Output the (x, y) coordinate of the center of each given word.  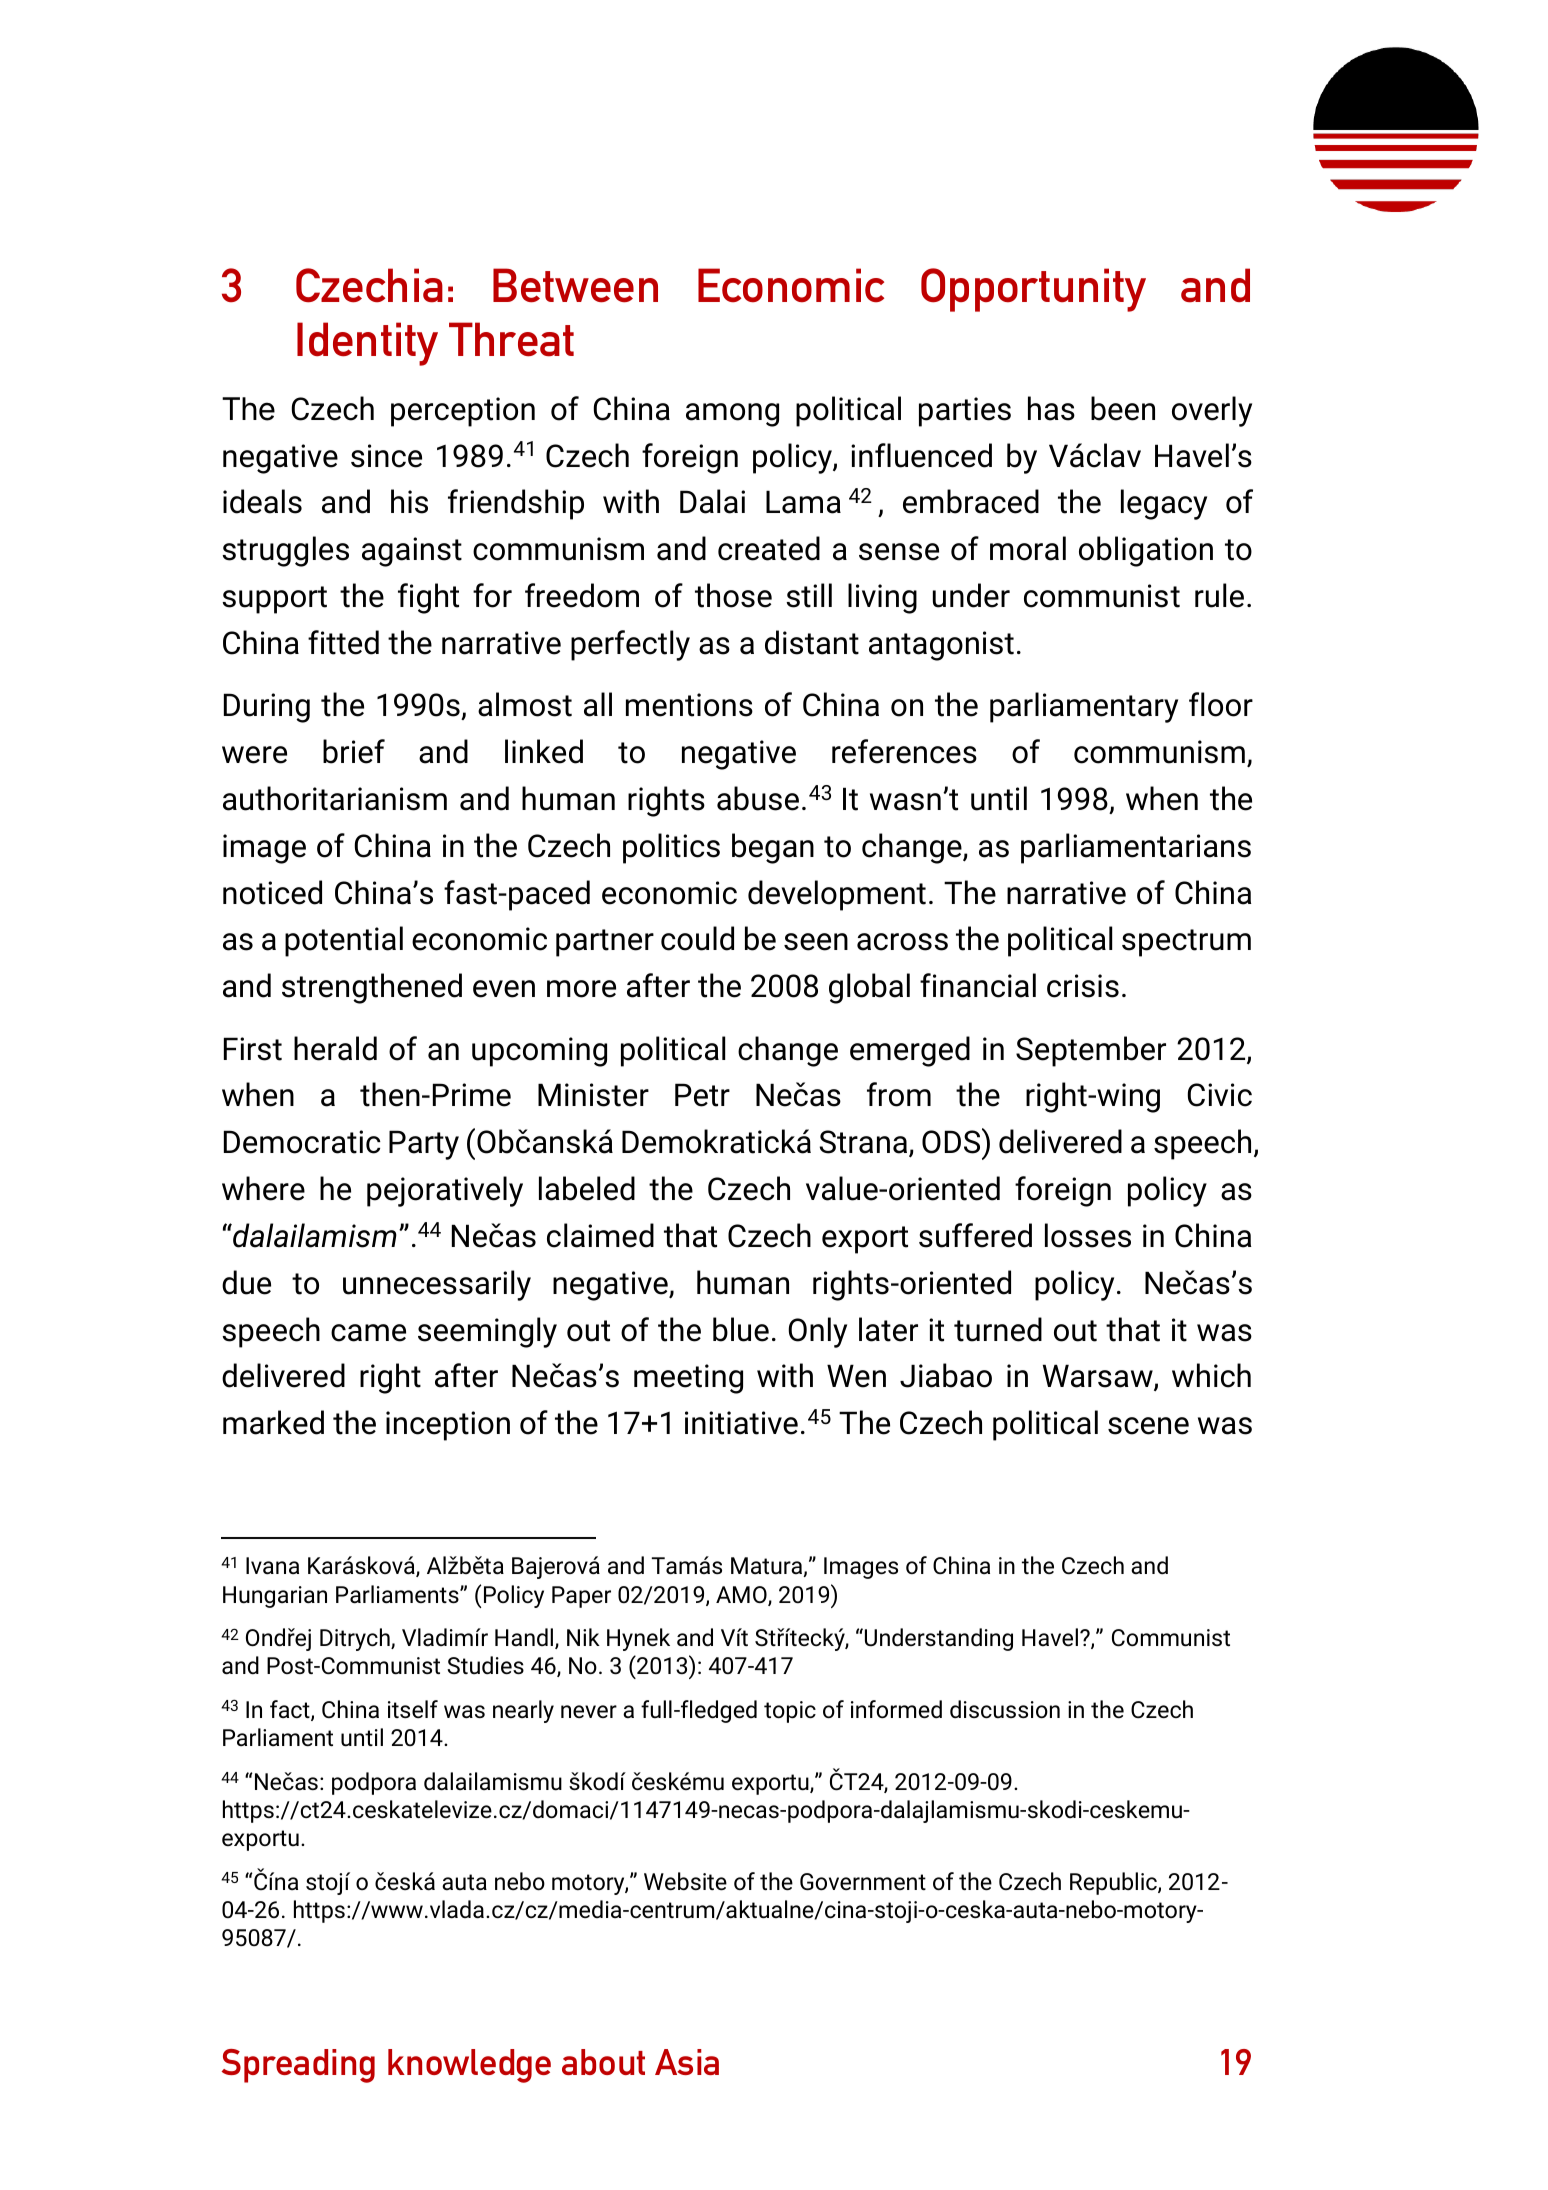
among (732, 415)
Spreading (298, 2066)
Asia (687, 2062)
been (1123, 408)
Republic (1114, 1883)
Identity (367, 344)
